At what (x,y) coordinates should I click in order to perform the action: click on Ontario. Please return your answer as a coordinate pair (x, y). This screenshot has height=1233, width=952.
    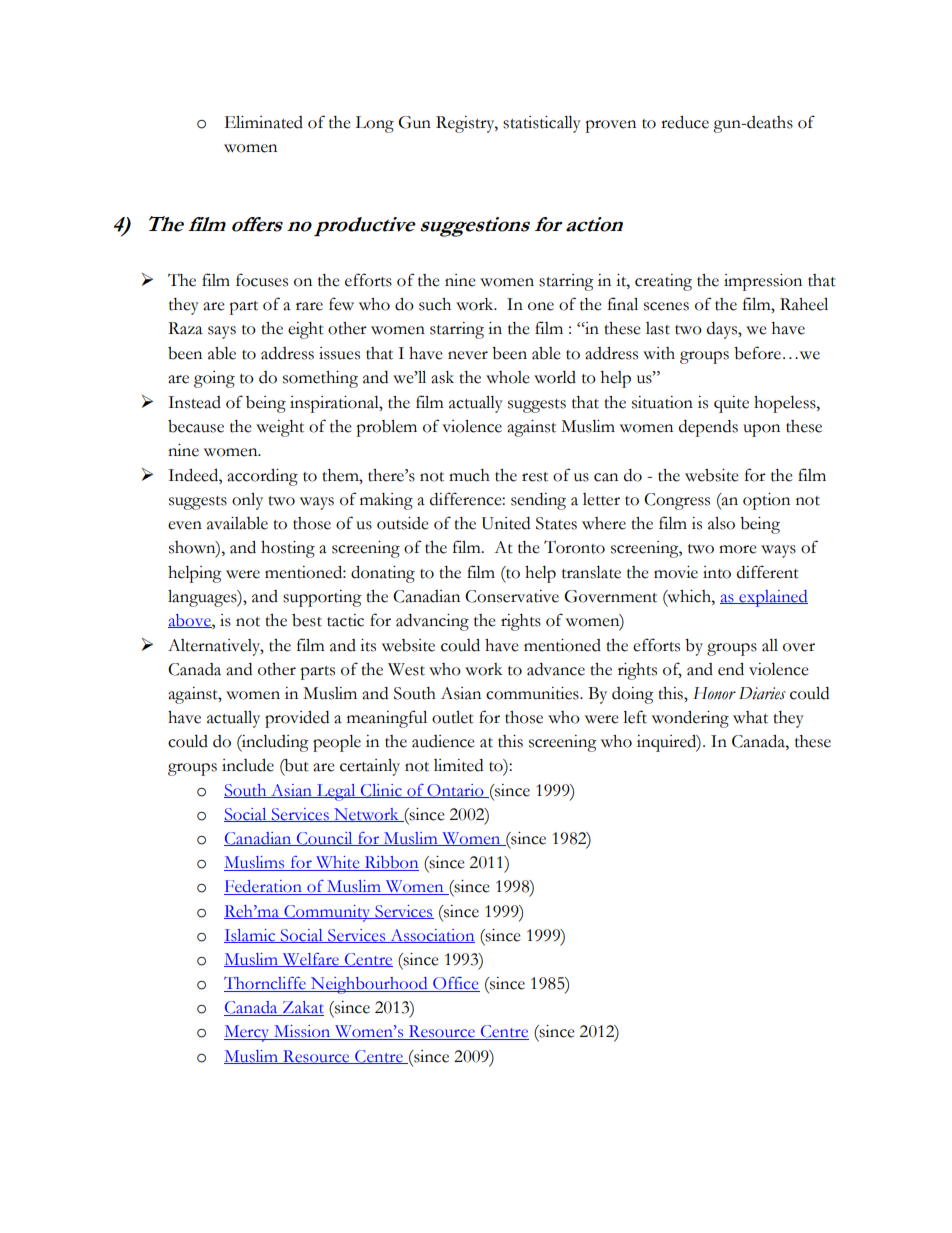
    Looking at the image, I should click on (455, 791).
